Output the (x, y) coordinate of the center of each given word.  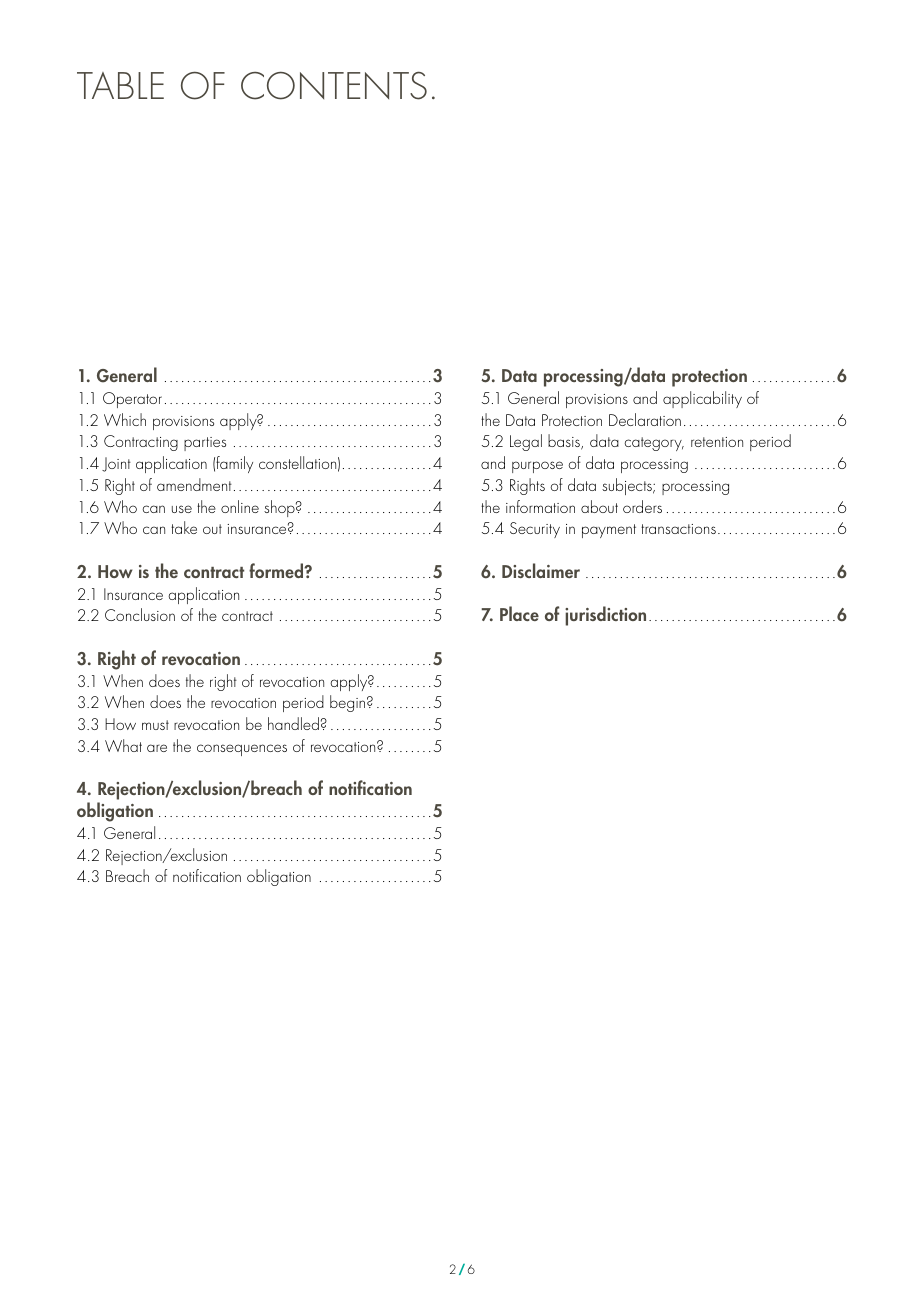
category (654, 444)
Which (125, 419)
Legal (526, 442)
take (184, 527)
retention (717, 442)
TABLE (120, 85)
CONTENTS (334, 85)
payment (609, 531)
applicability (702, 399)
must (155, 725)
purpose (537, 467)
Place (519, 613)
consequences (242, 750)
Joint (116, 464)
